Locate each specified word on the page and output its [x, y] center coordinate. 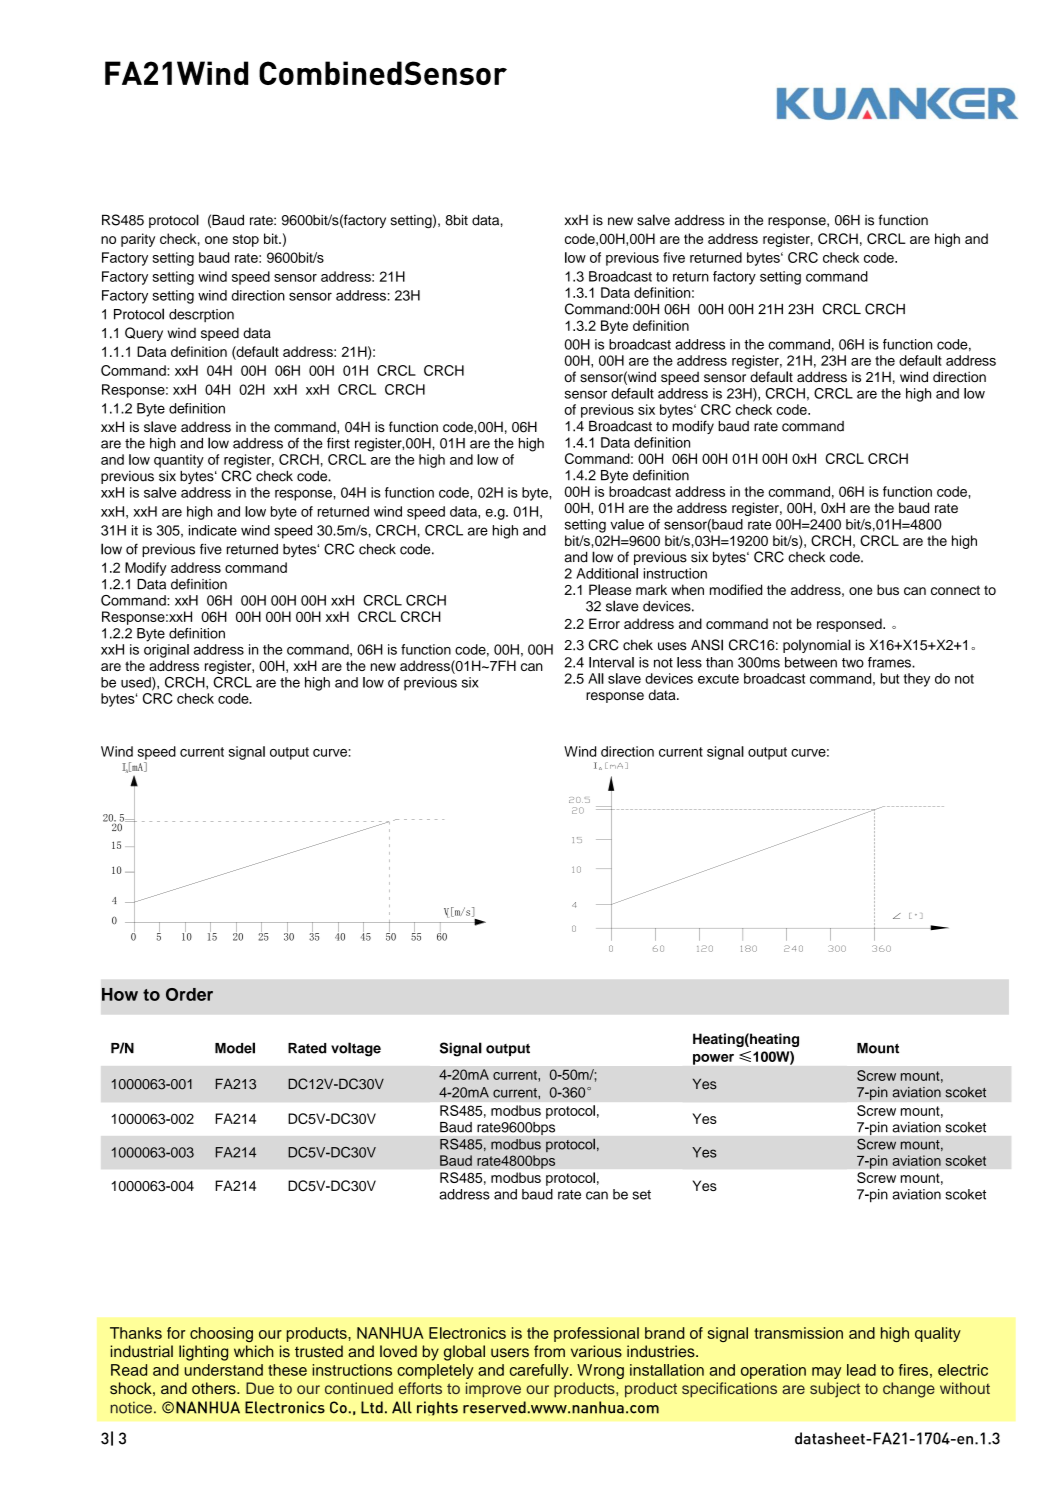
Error [604, 623]
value [627, 524]
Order [189, 994]
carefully [540, 1371]
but [890, 678]
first [338, 443]
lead [861, 1370]
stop [246, 240]
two [853, 663]
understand [224, 1370]
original [166, 651]
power [713, 1059]
